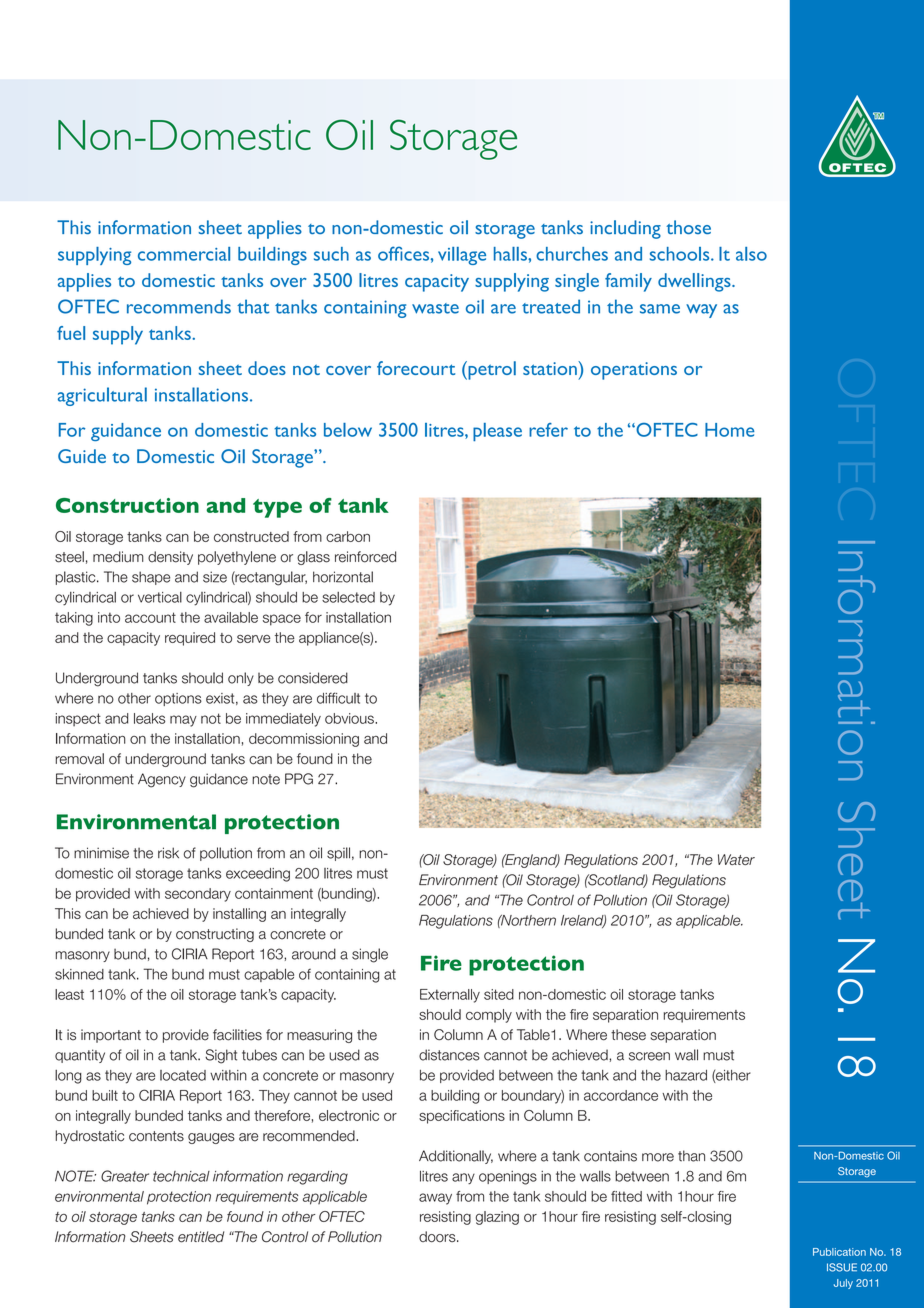 The image size is (924, 1308). I want to click on spill, so click(338, 854).
